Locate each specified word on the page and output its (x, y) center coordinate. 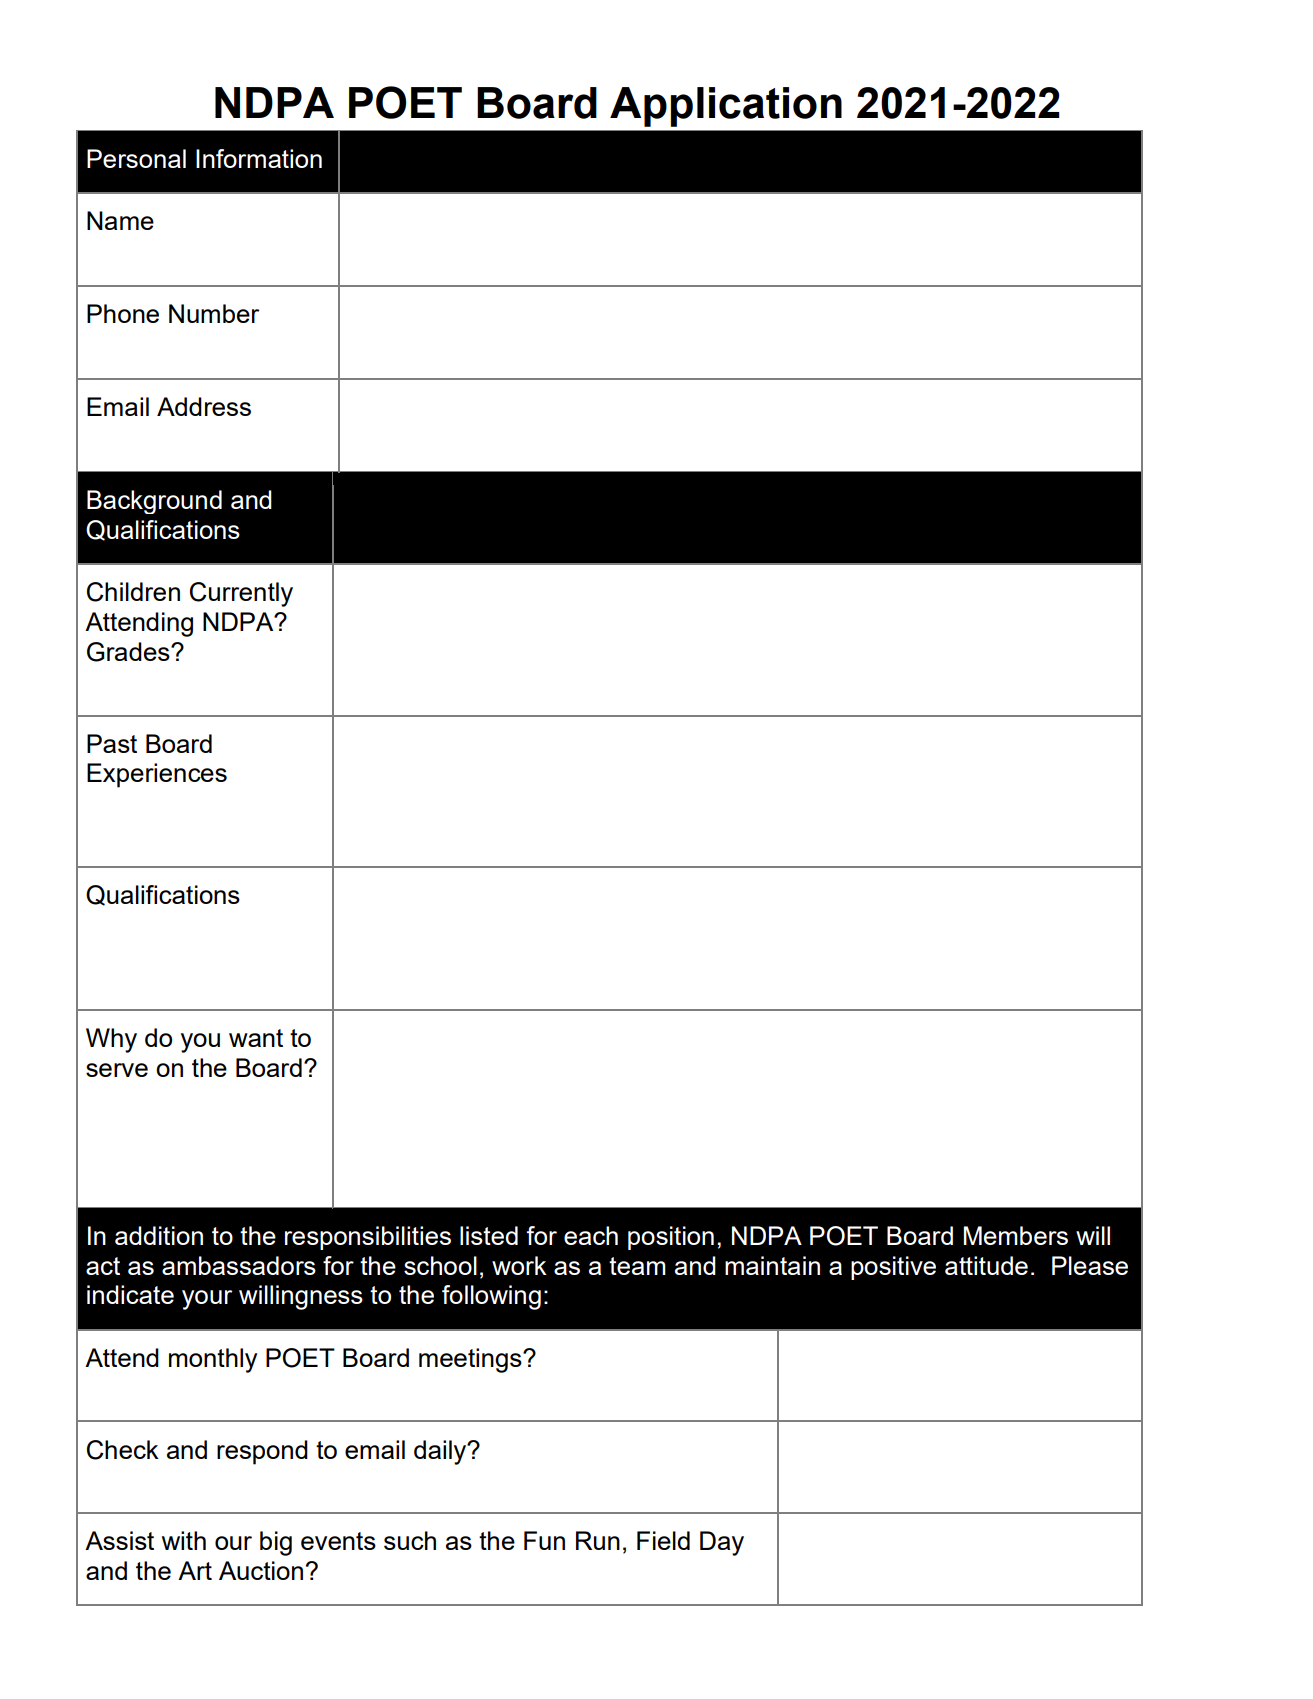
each (591, 1235)
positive (893, 1268)
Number (214, 313)
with (184, 1540)
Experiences (157, 775)
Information (259, 158)
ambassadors (239, 1265)
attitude (986, 1265)
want (256, 1038)
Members (1015, 1235)
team (637, 1266)
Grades (129, 652)
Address (204, 406)
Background (154, 502)
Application (726, 107)
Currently (241, 594)
